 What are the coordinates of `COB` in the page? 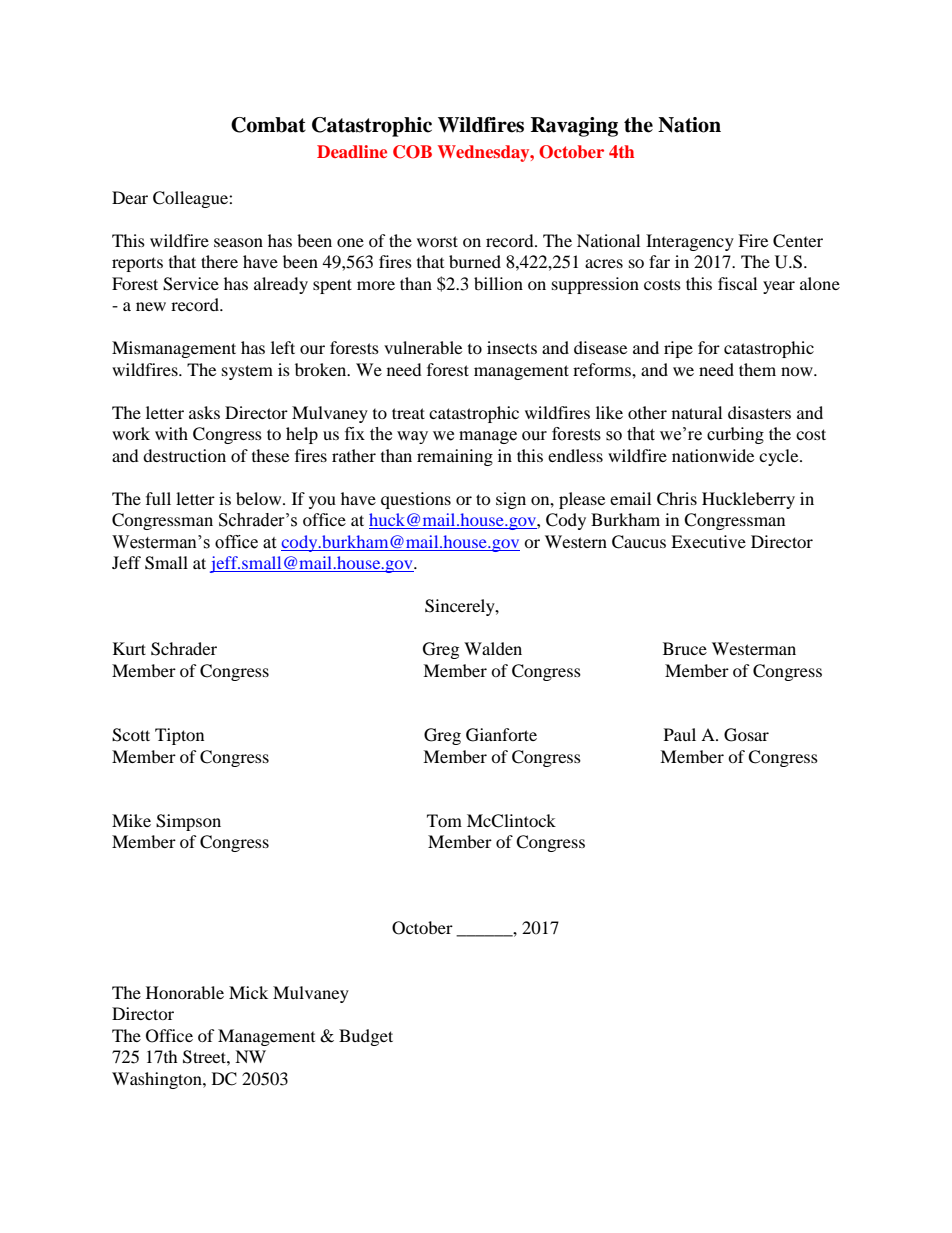 It's located at (412, 152).
